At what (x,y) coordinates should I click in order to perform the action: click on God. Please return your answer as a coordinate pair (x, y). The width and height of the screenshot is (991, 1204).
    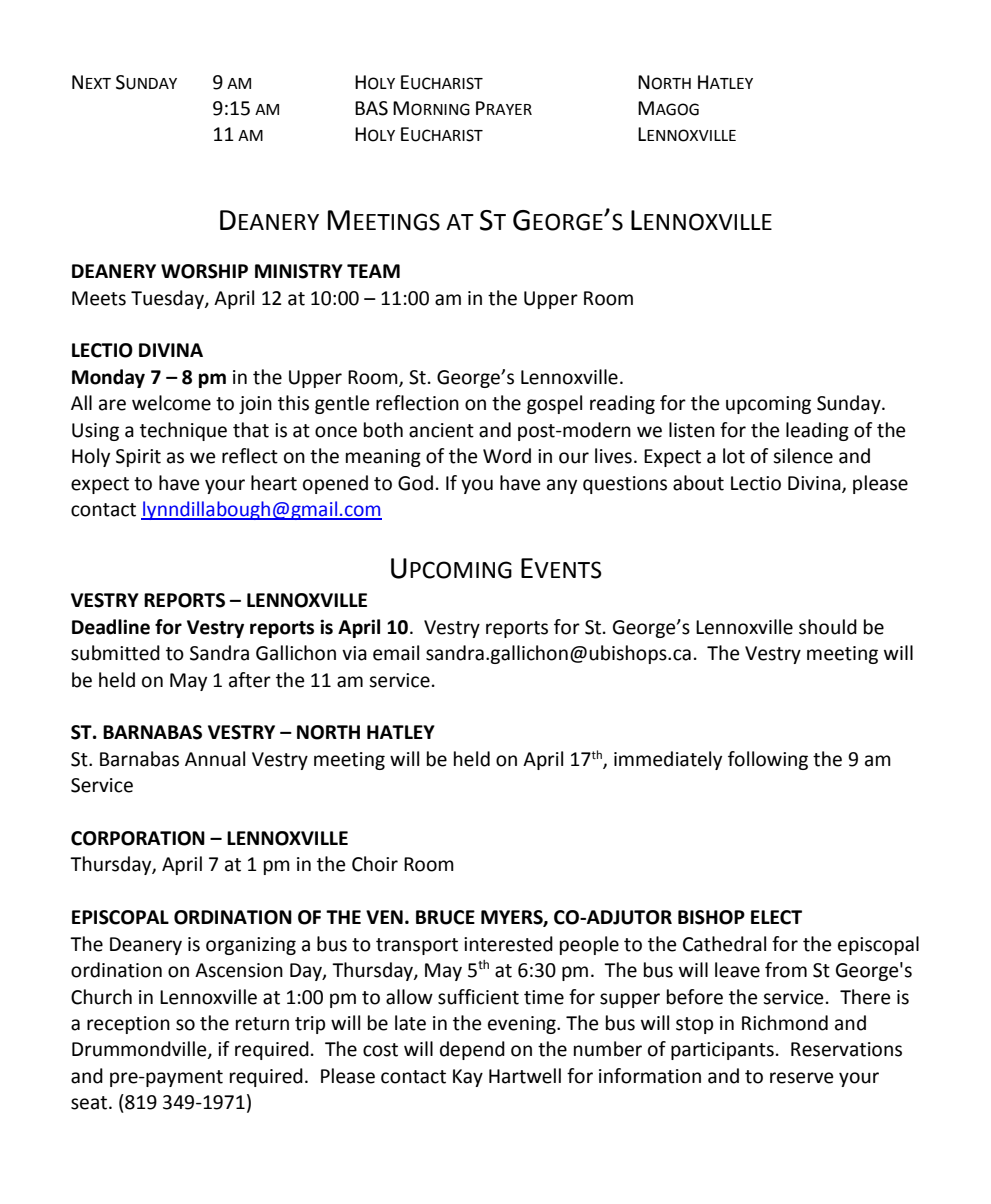
    Looking at the image, I should click on (415, 483).
